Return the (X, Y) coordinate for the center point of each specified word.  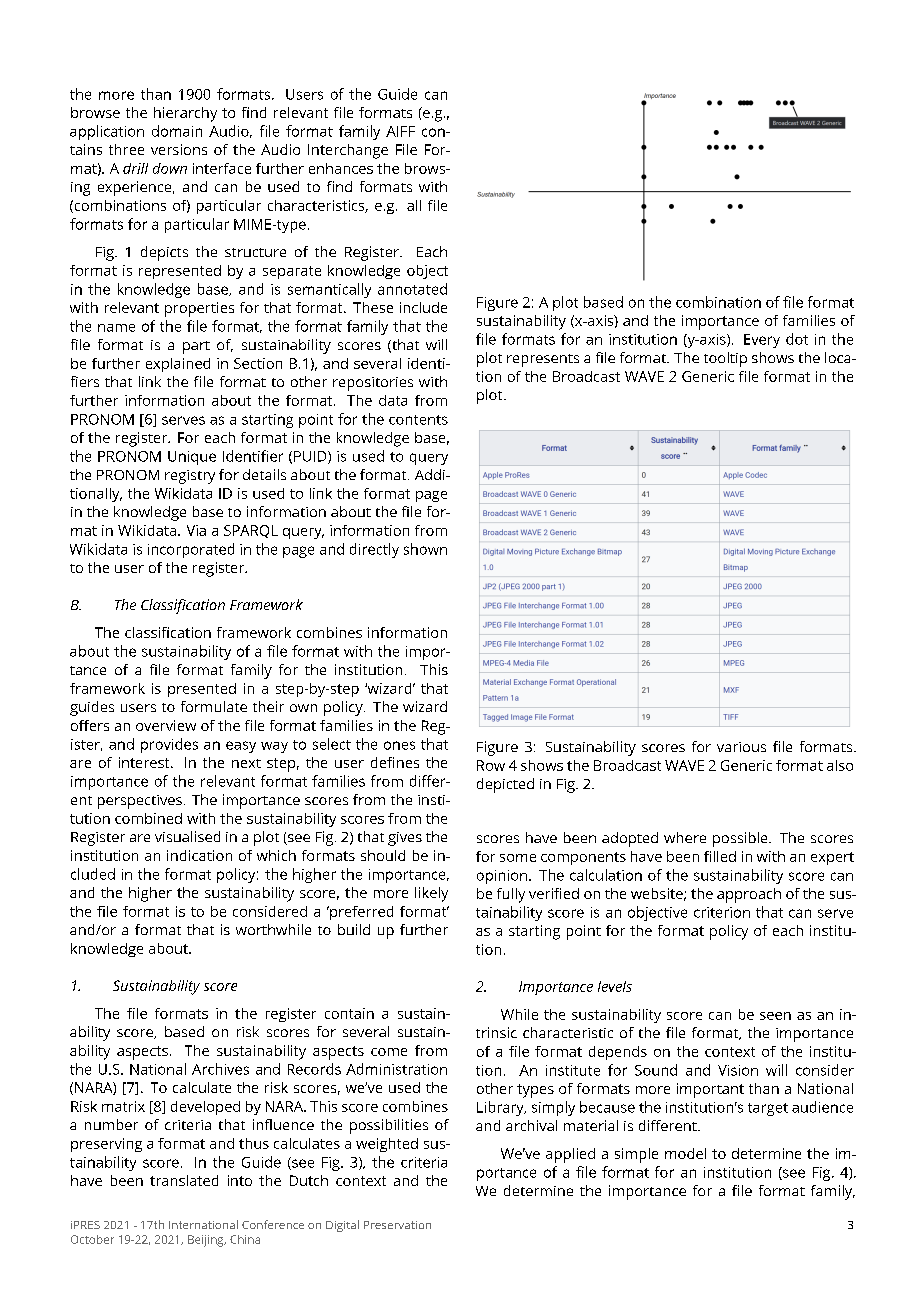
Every (762, 341)
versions (179, 149)
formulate (214, 706)
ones (399, 745)
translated (184, 1180)
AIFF (400, 131)
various (741, 747)
